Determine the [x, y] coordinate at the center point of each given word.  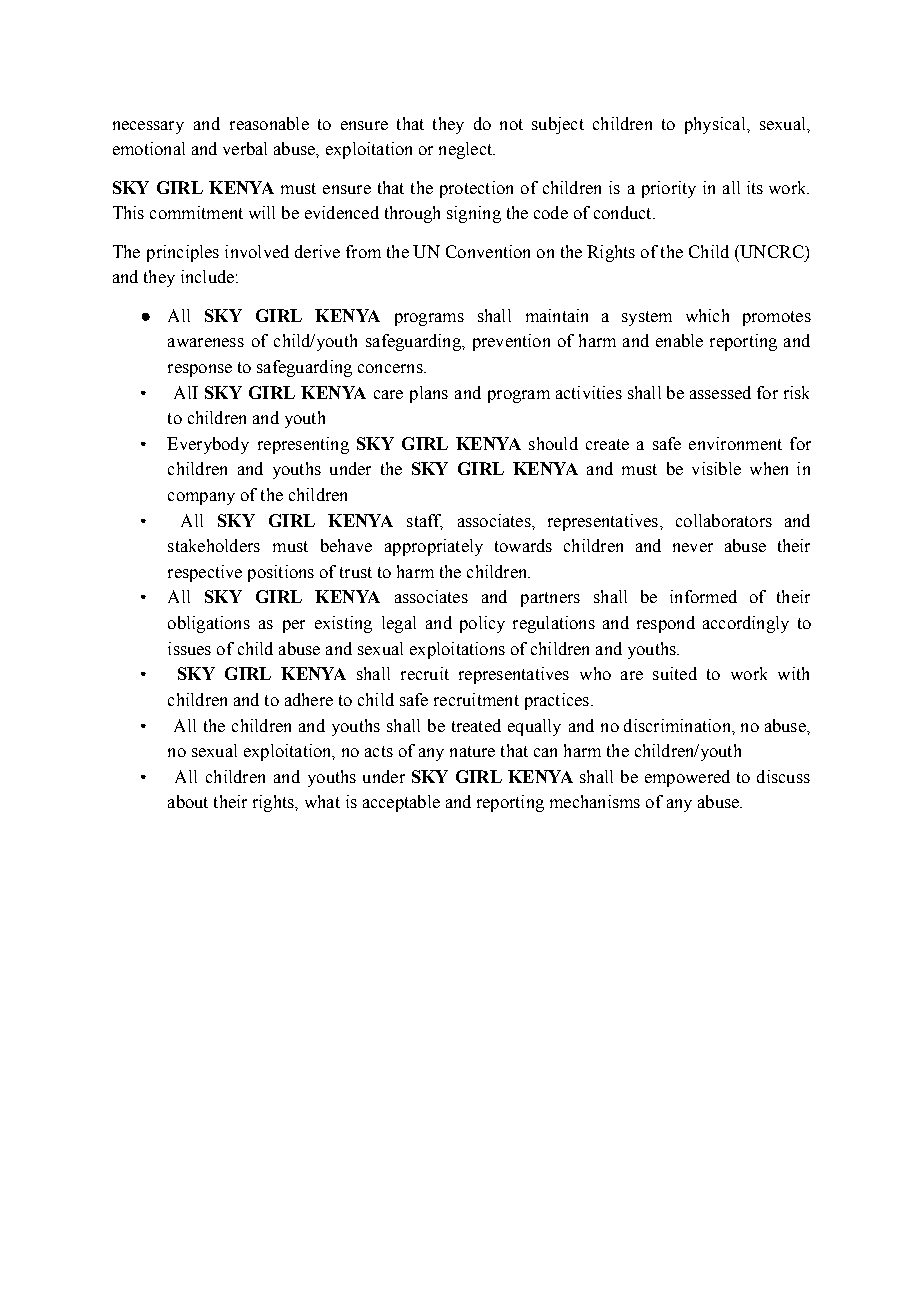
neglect [466, 150]
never [693, 547]
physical [716, 125]
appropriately [434, 547]
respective [205, 573]
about [188, 801]
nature [472, 751]
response [200, 370]
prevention [511, 342]
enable [679, 340]
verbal [245, 148]
